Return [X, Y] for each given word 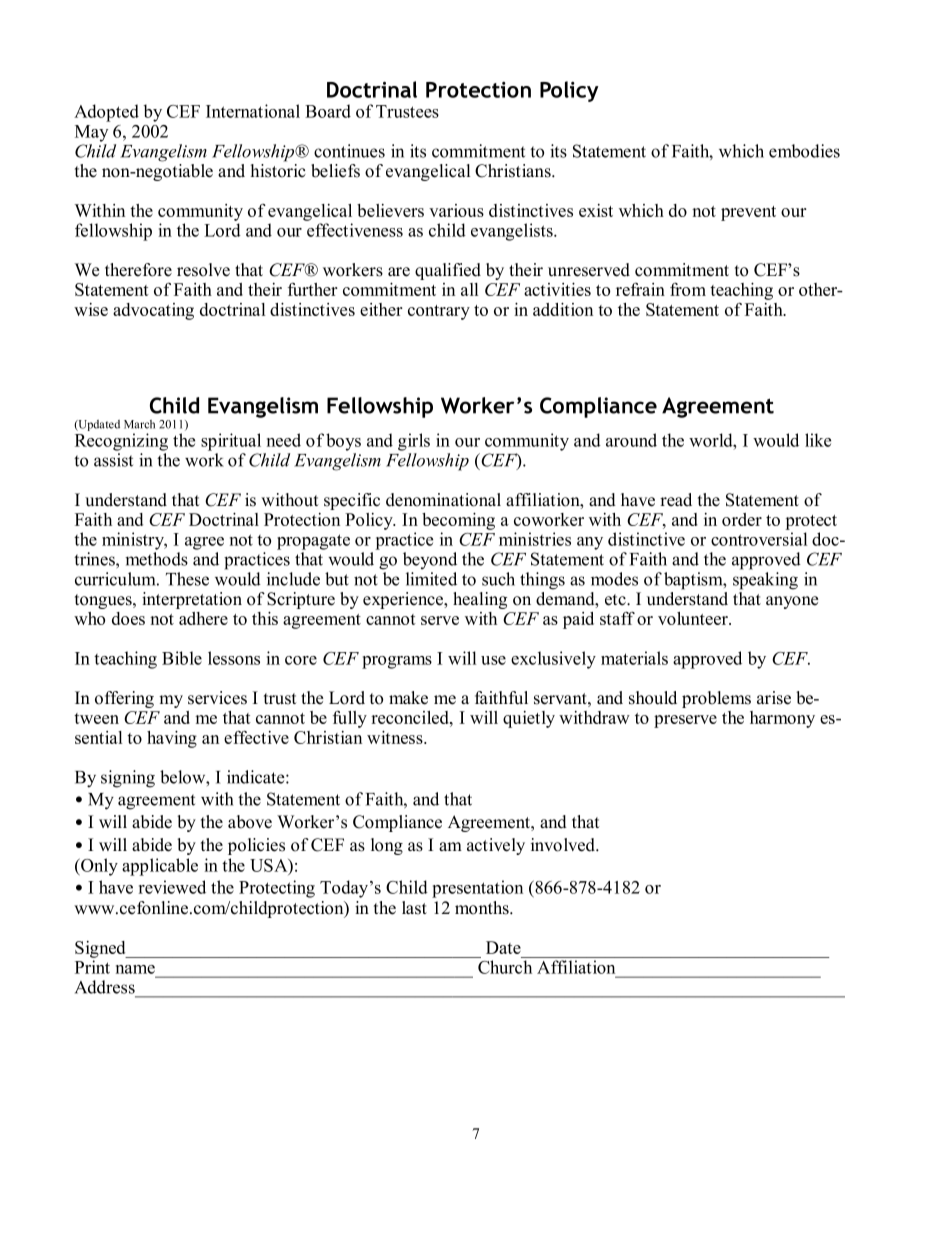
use [493, 660]
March [139, 424]
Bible [182, 658]
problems [716, 699]
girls [414, 442]
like [818, 440]
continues [349, 151]
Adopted [106, 113]
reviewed [172, 887]
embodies [804, 151]
